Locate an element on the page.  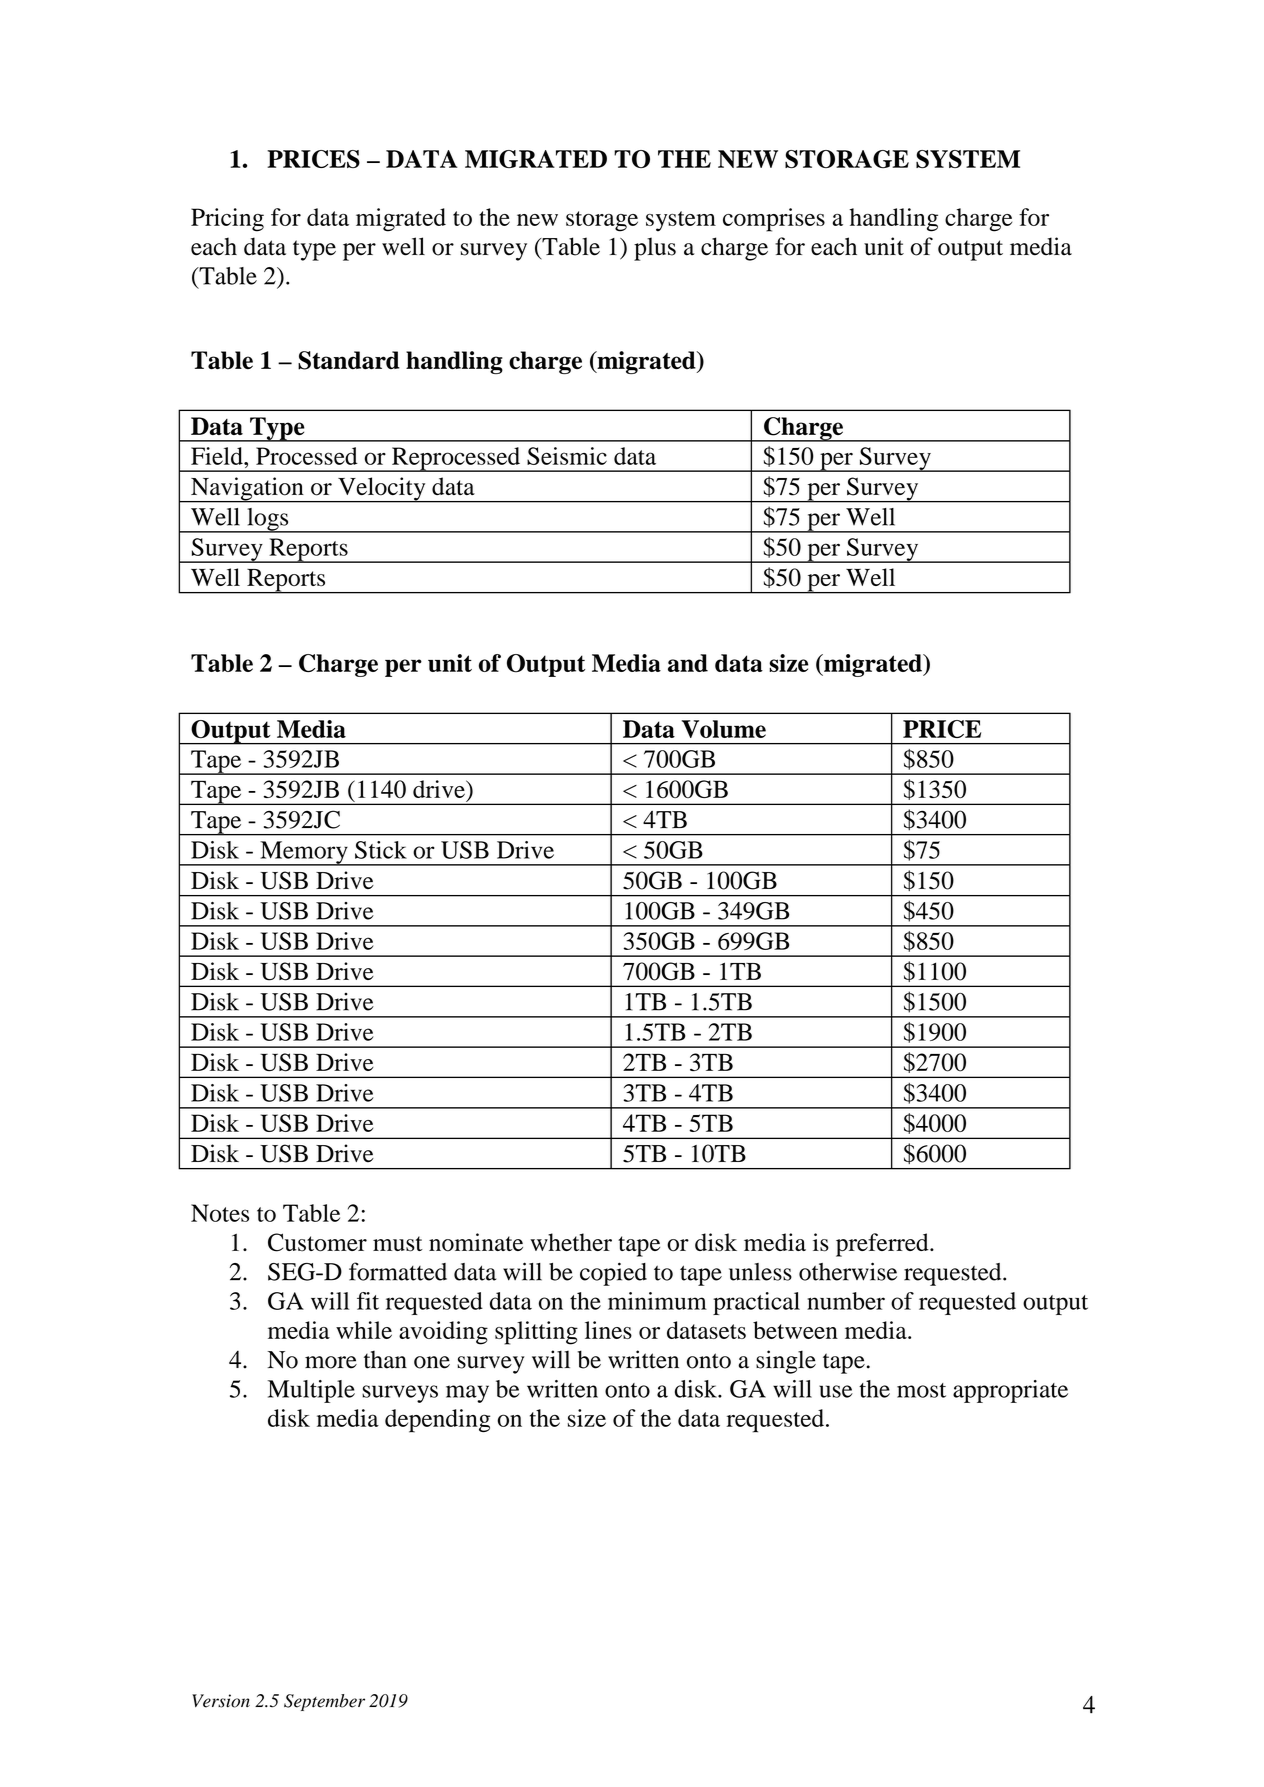
logs is located at coordinates (268, 520).
